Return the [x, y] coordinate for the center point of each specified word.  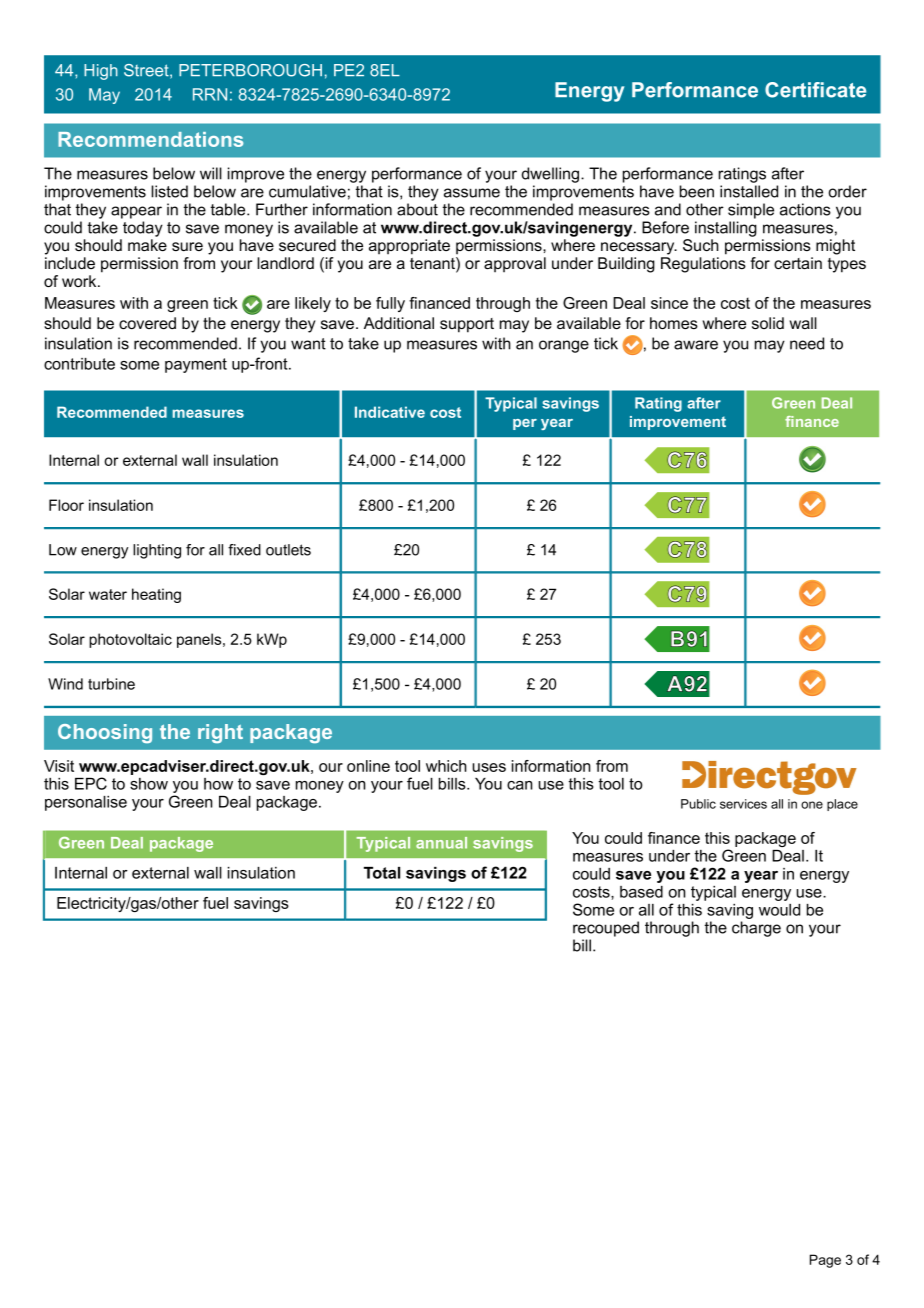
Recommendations [150, 139]
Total [382, 873]
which [446, 766]
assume [472, 193]
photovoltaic [130, 640]
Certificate [815, 90]
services [743, 804]
